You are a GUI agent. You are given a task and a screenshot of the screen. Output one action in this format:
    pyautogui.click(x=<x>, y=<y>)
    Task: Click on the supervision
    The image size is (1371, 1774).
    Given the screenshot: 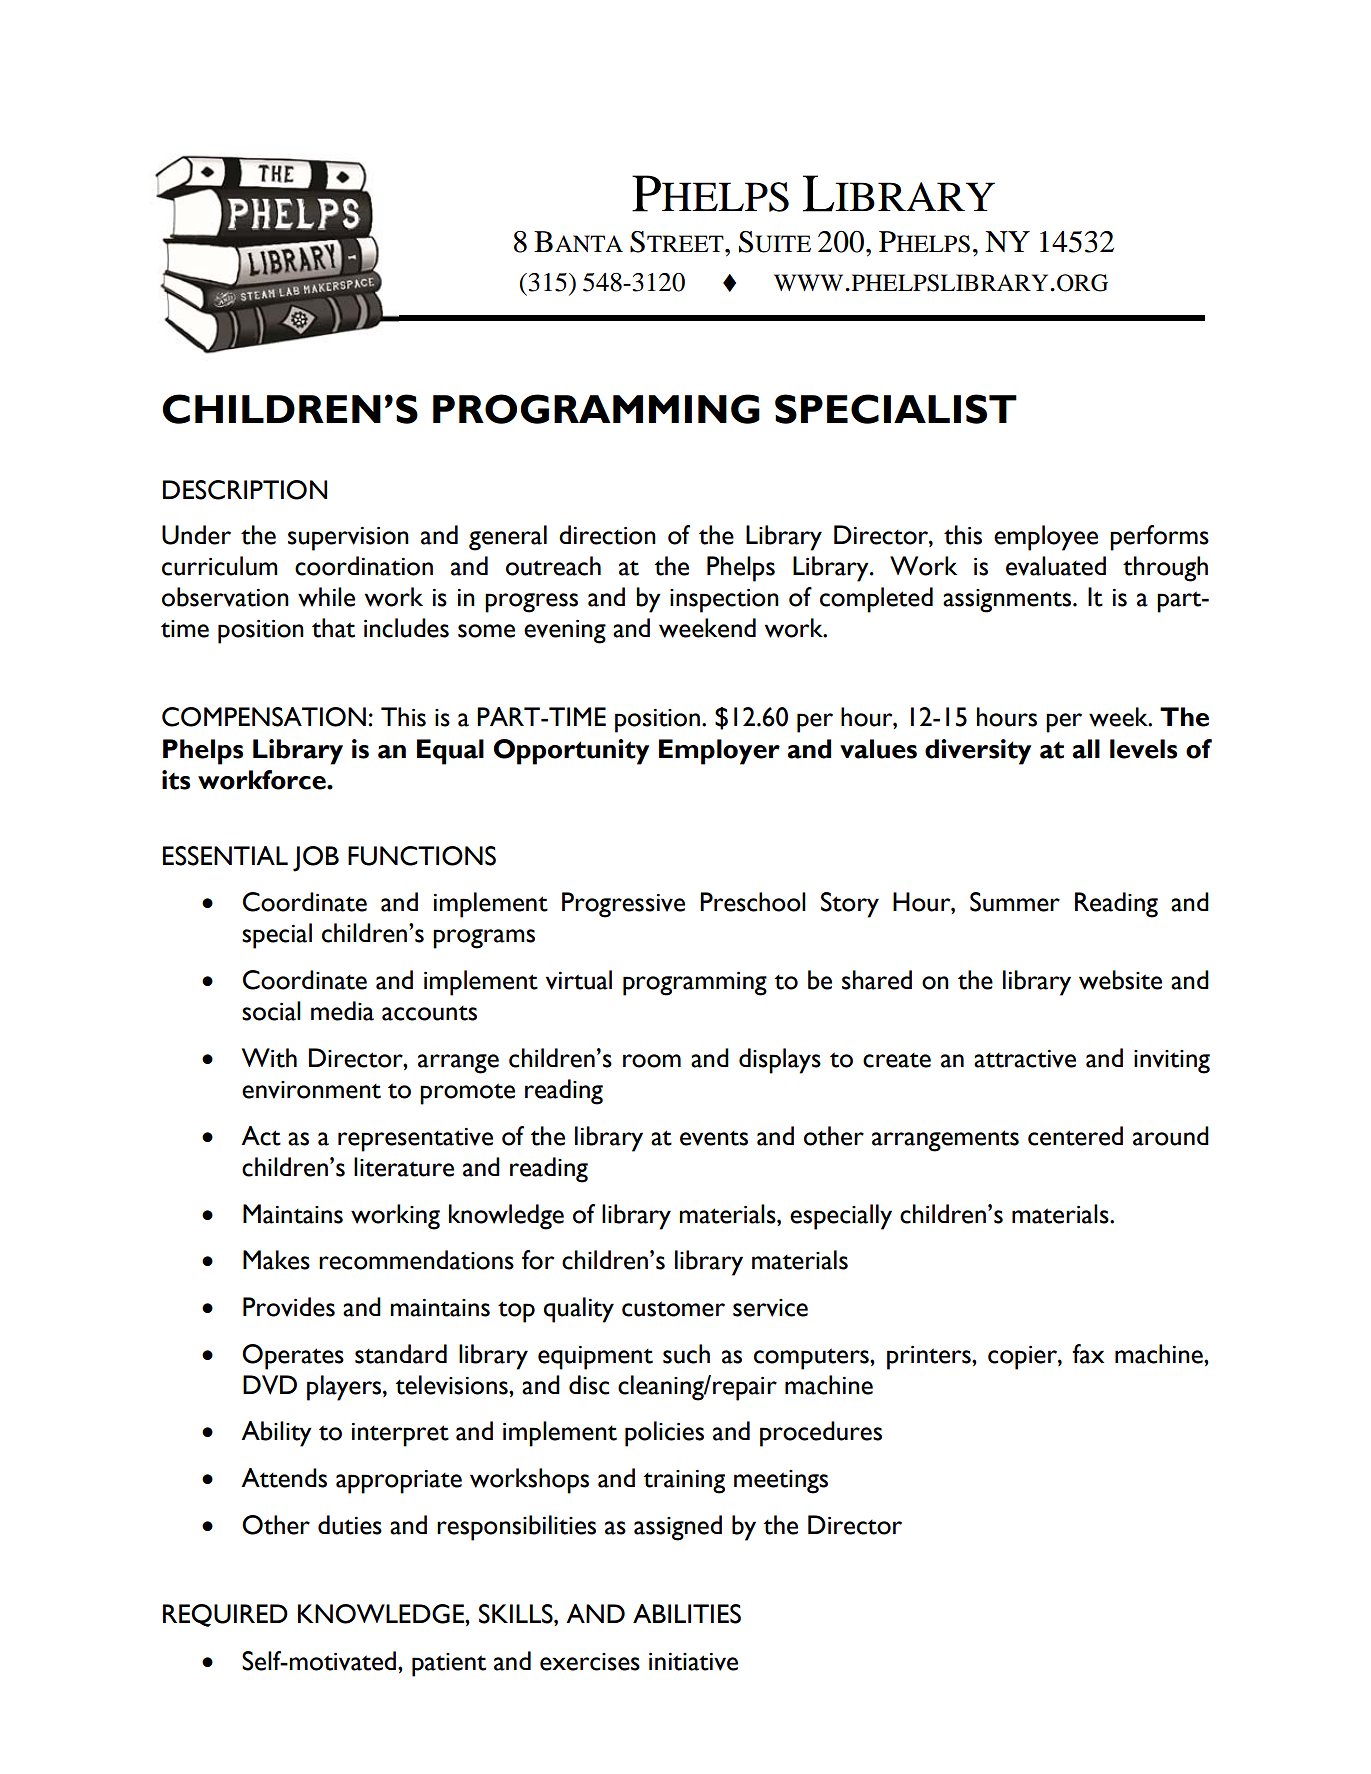 What is the action you would take?
    pyautogui.click(x=348, y=539)
